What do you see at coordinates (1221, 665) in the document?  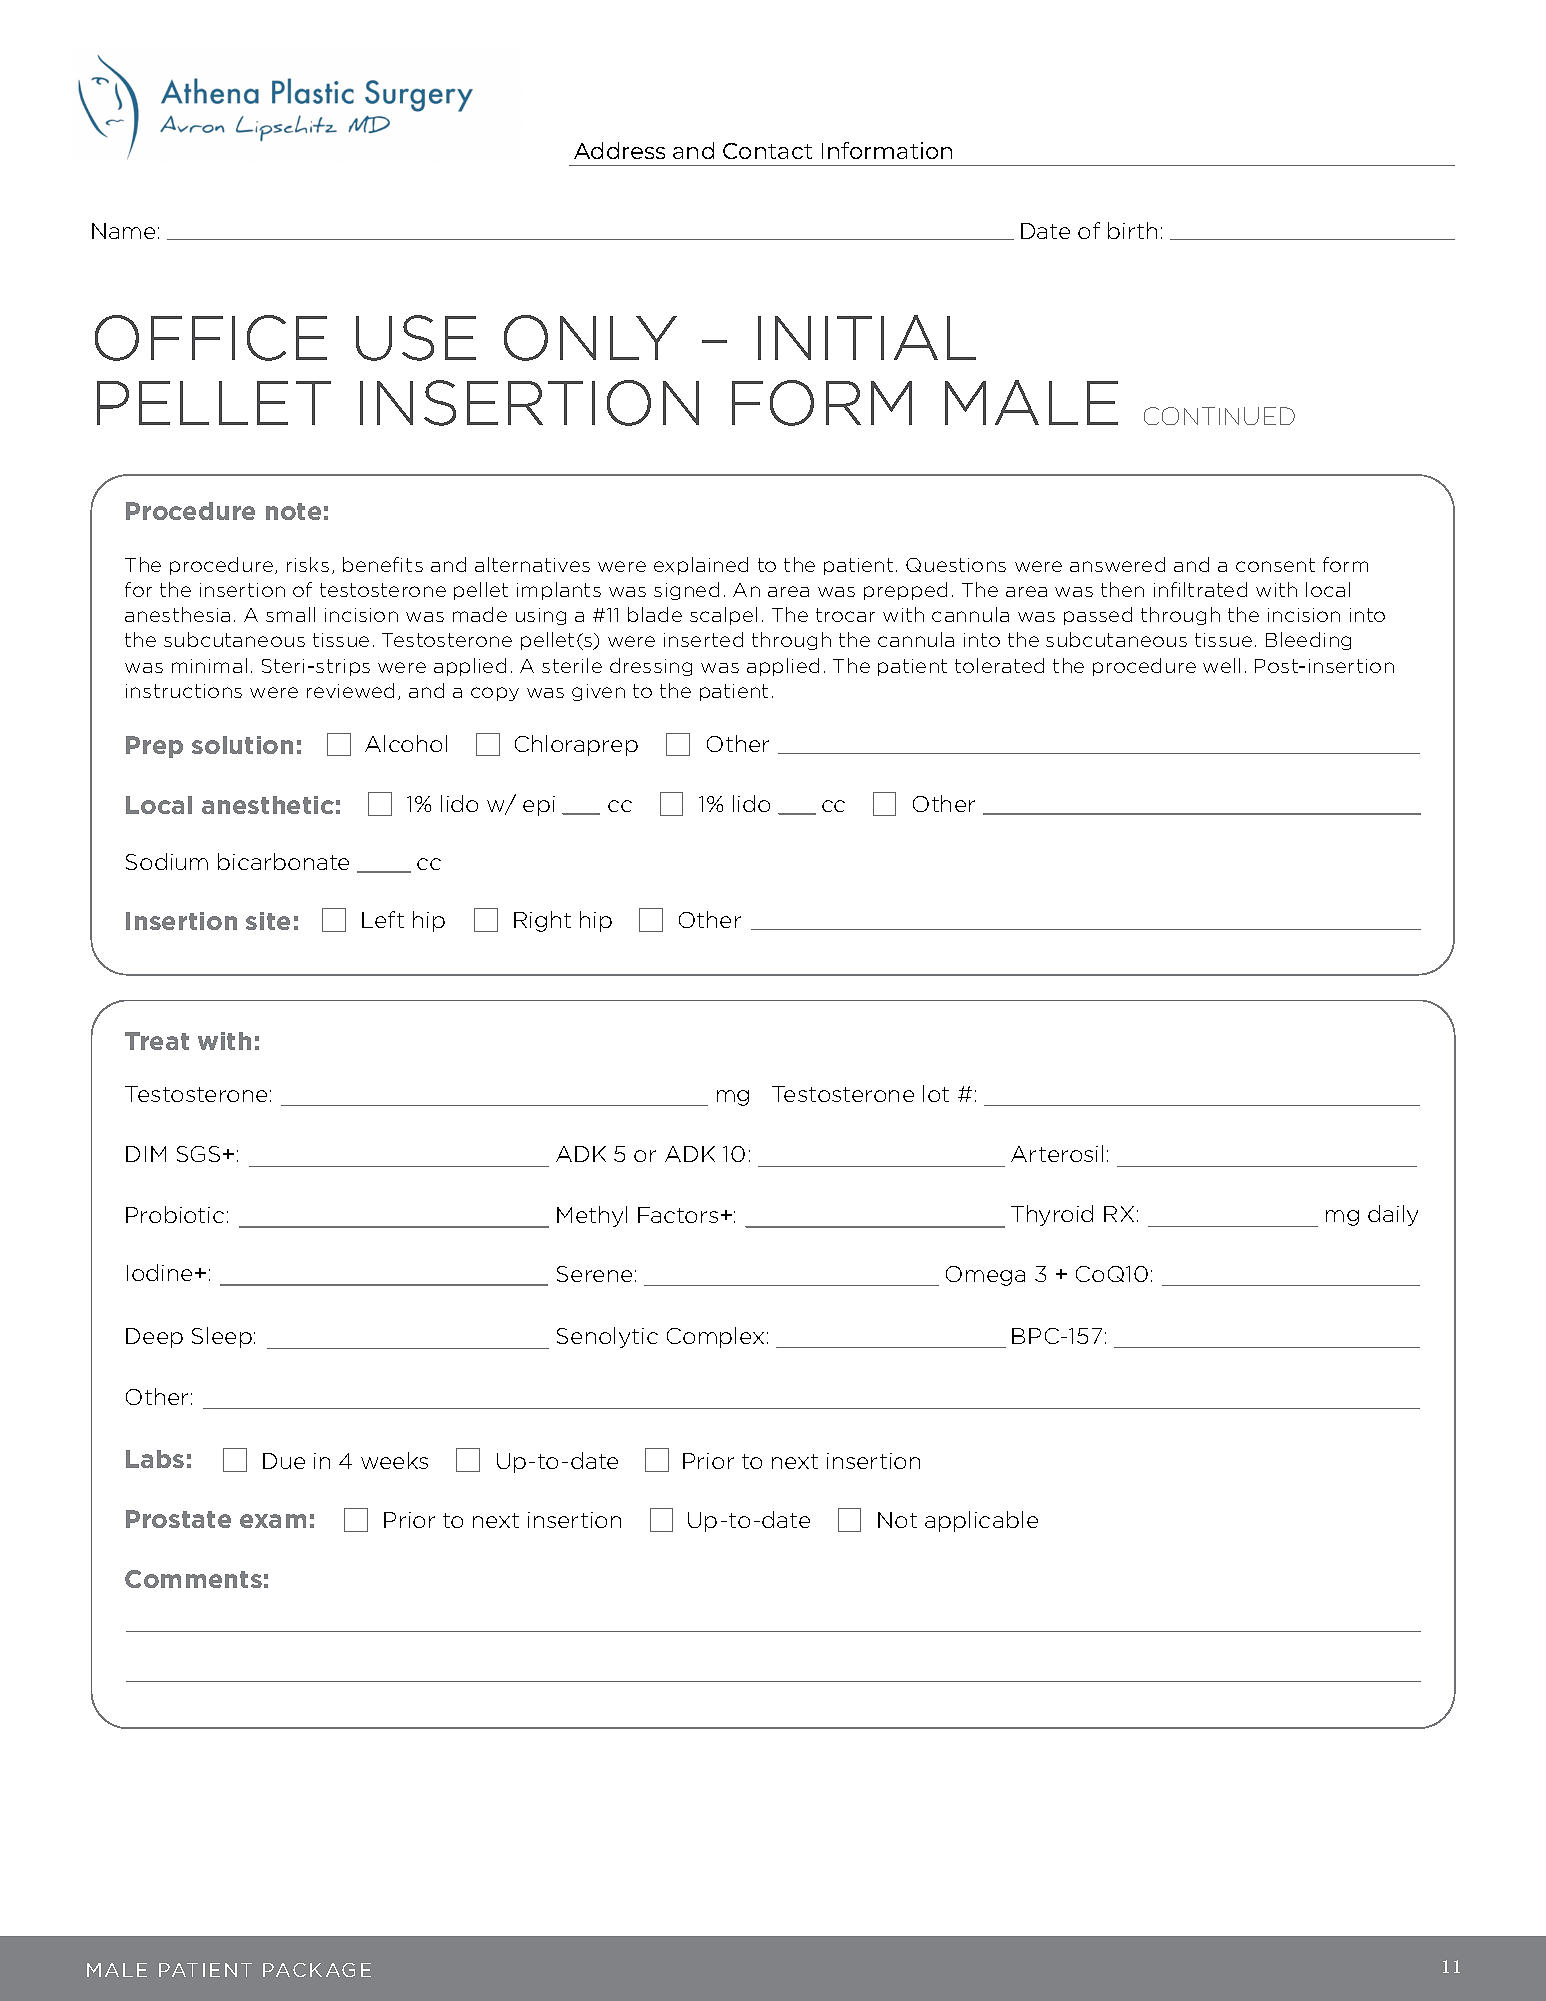 I see `well` at bounding box center [1221, 665].
